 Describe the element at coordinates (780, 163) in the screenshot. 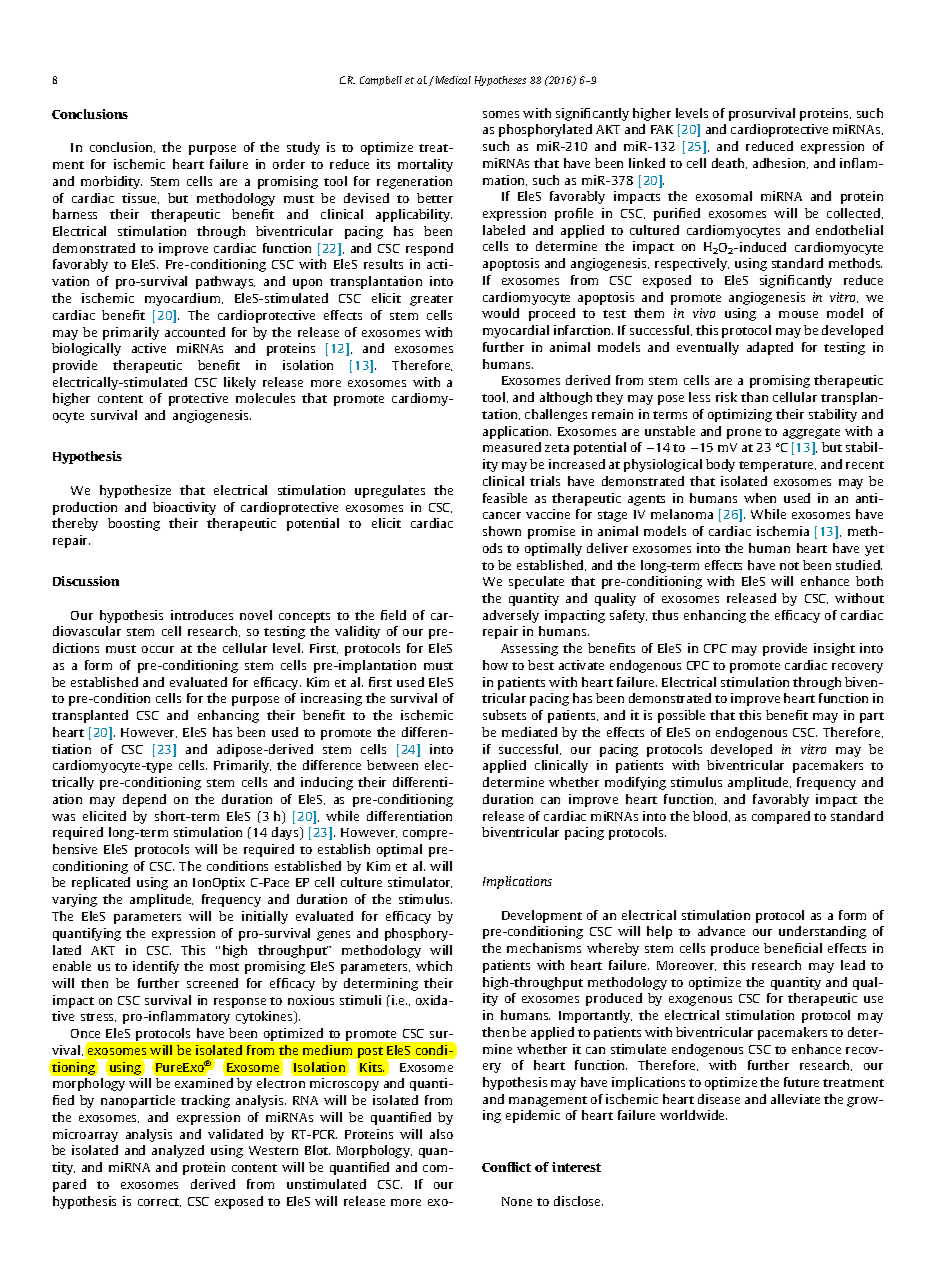

I see `adhesion` at that location.
